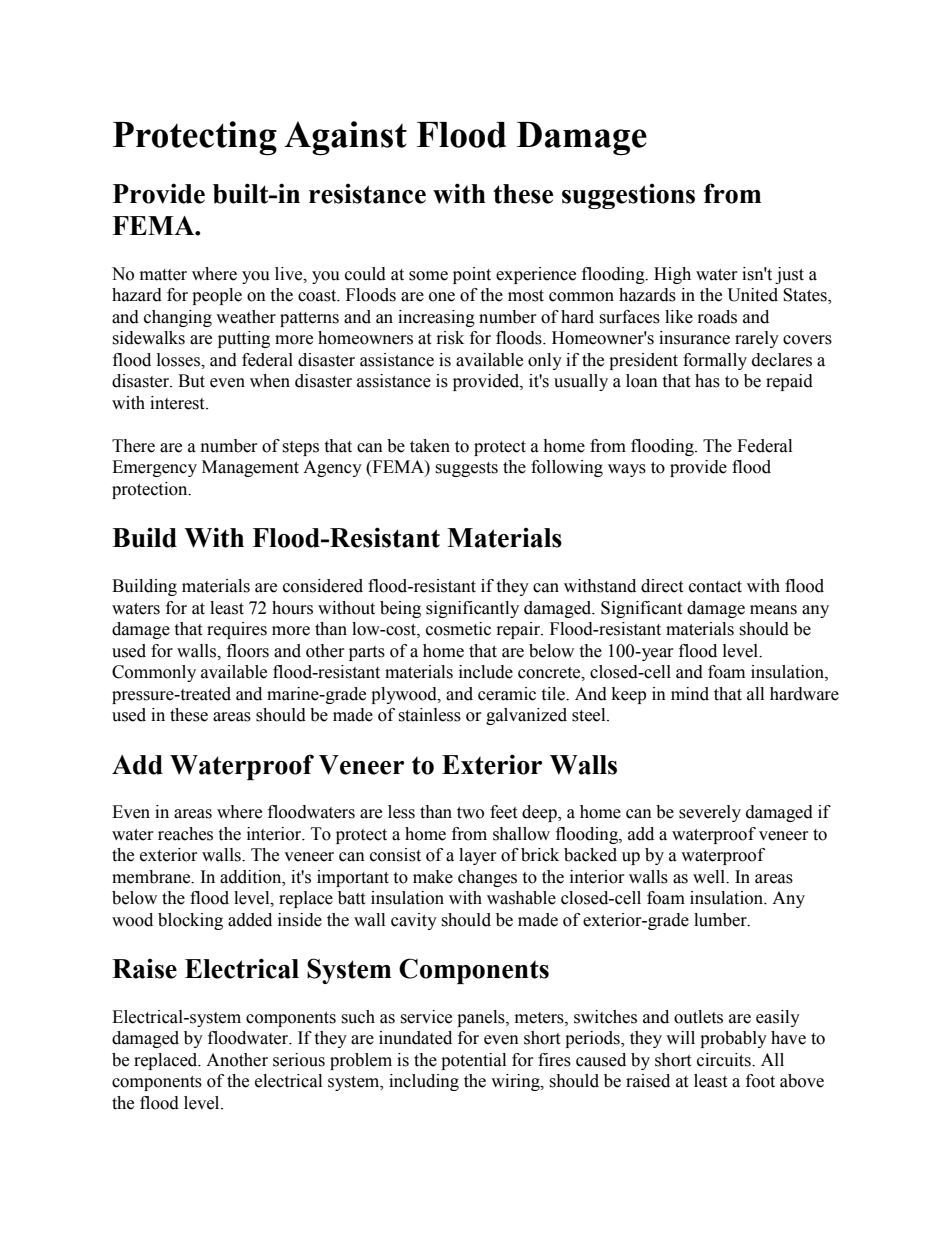 The image size is (952, 1233). What do you see at coordinates (458, 629) in the page?
I see `cosmetic` at bounding box center [458, 629].
